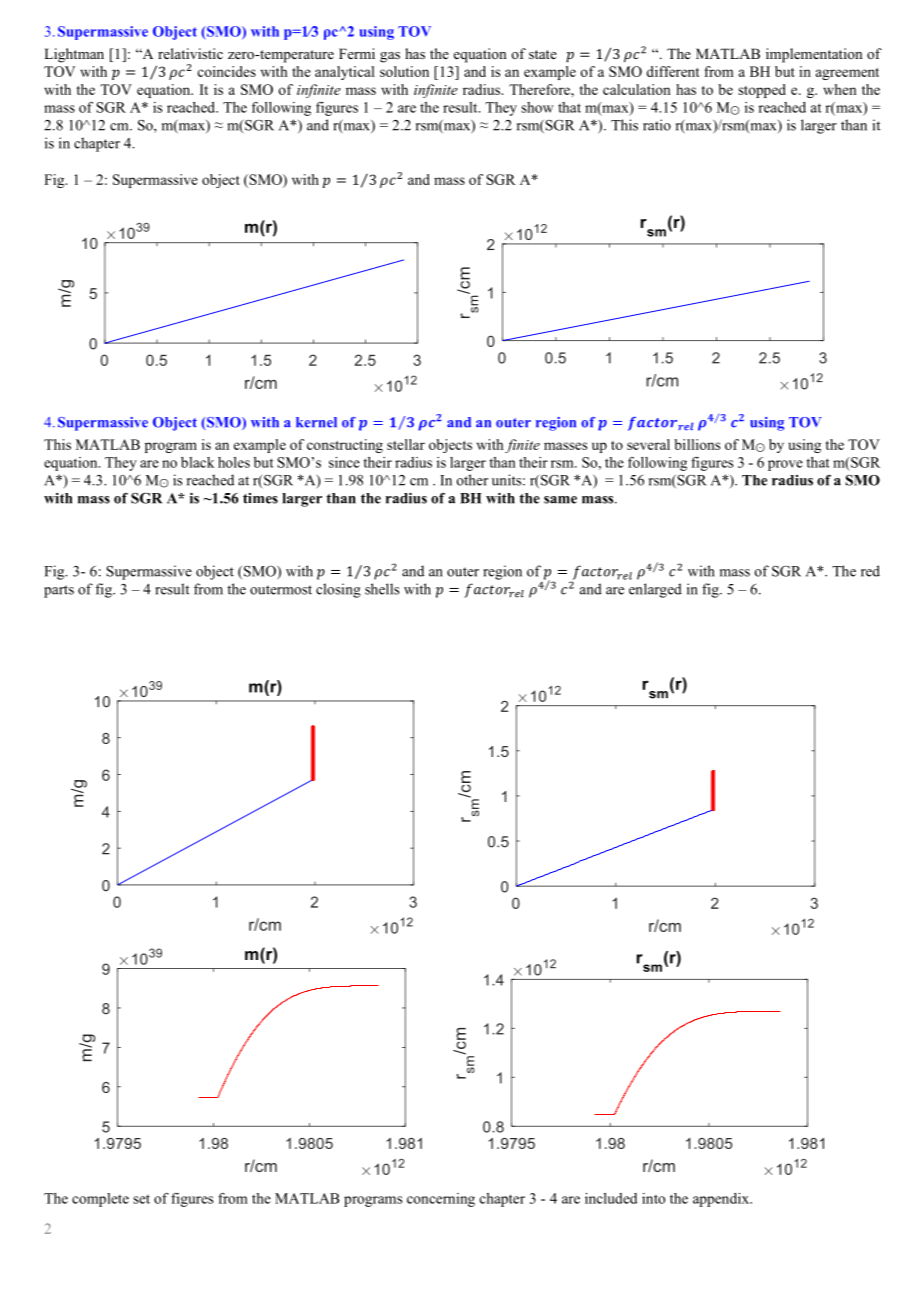 The height and width of the screenshot is (1308, 924). Describe the element at coordinates (762, 91) in the screenshot. I see `stopped` at that location.
